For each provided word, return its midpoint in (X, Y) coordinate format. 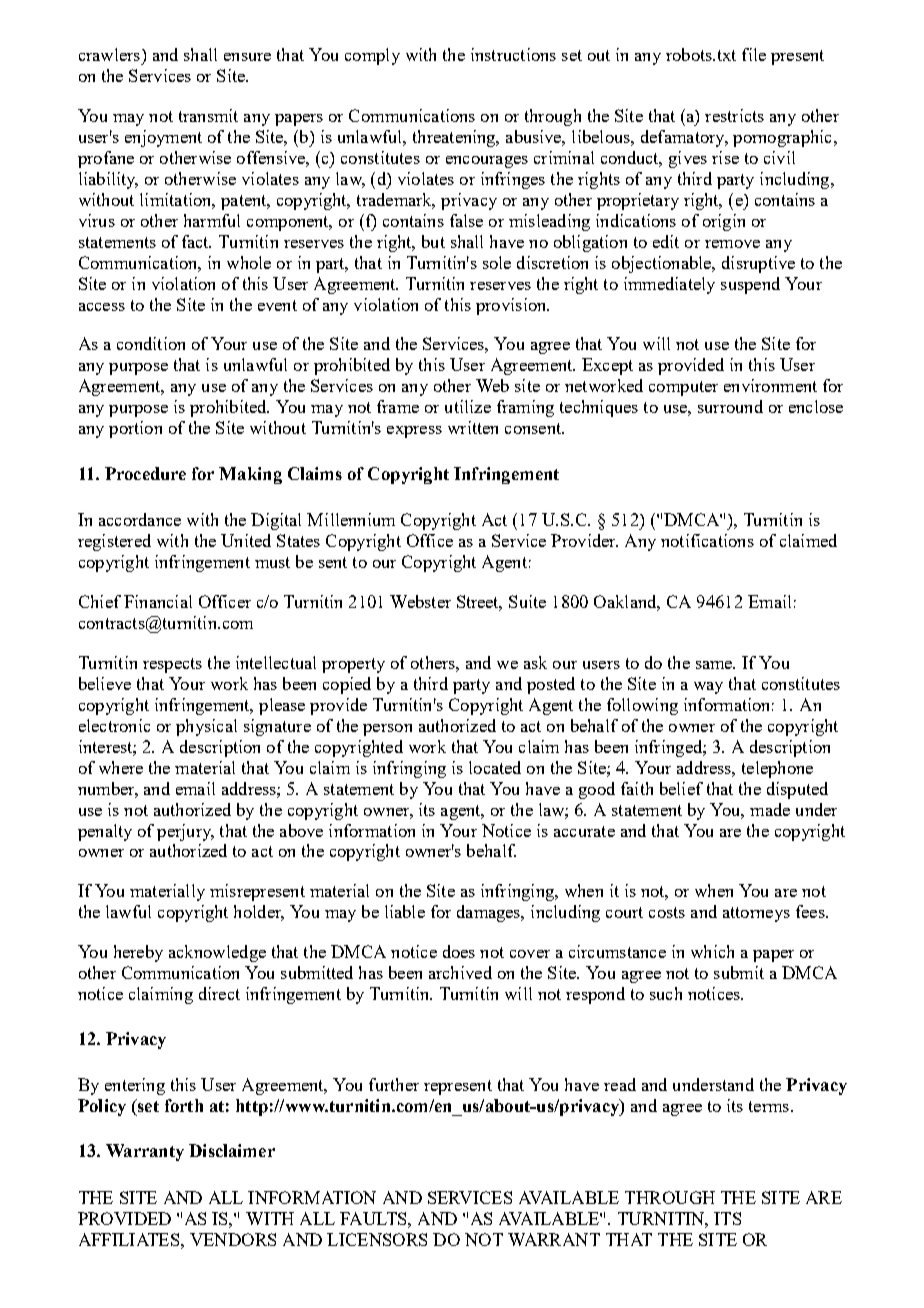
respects (172, 665)
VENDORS (233, 1239)
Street (479, 603)
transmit (208, 115)
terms (769, 1106)
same (715, 665)
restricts (734, 115)
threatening (455, 138)
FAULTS (374, 1218)
